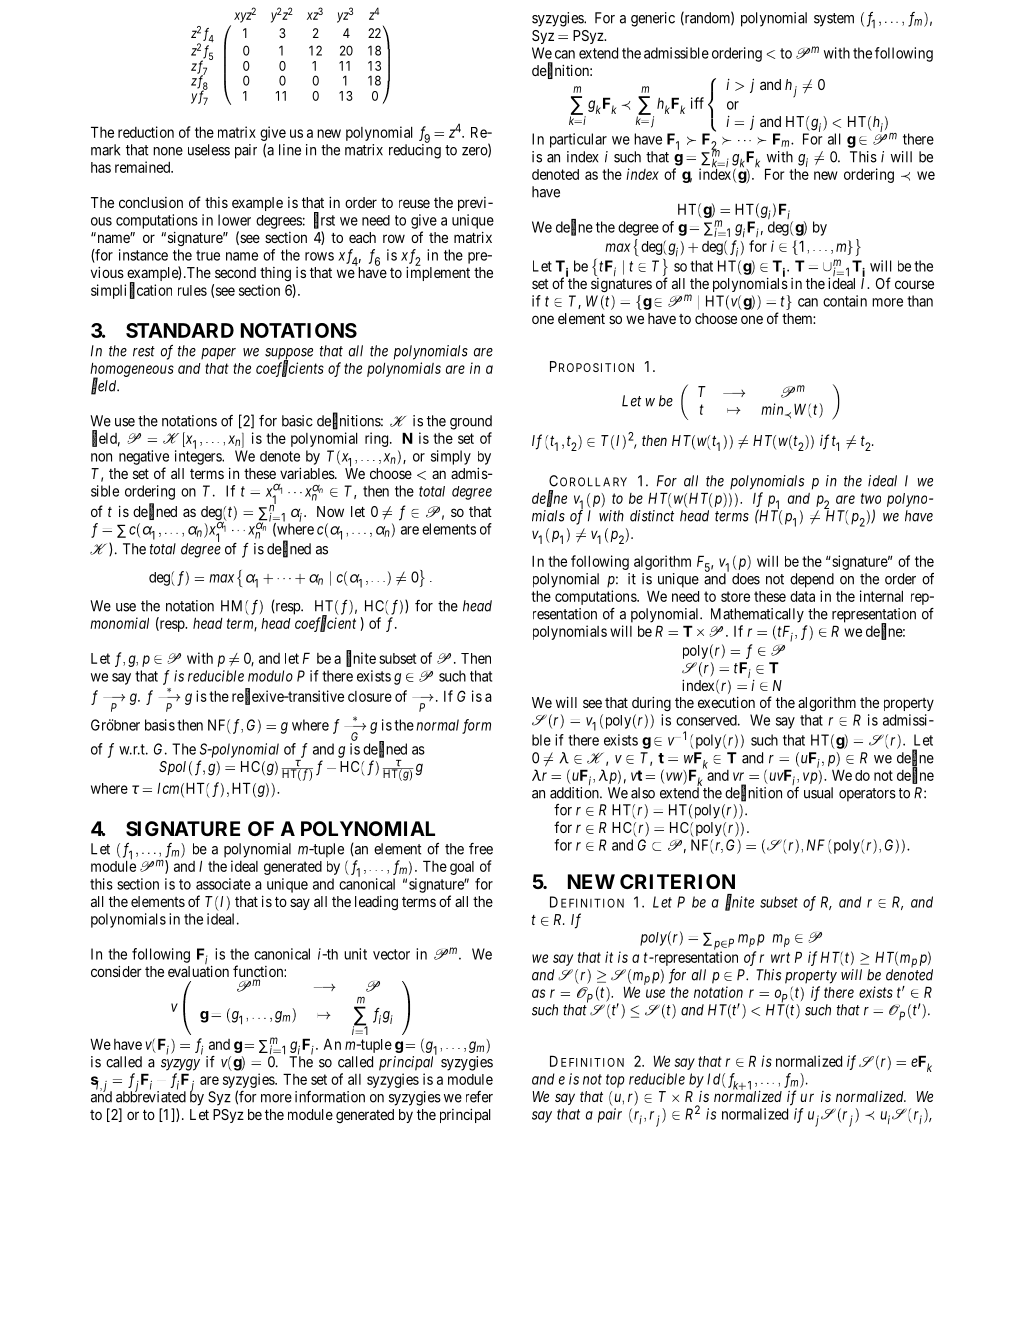  I want to click on paper, so click(218, 354).
